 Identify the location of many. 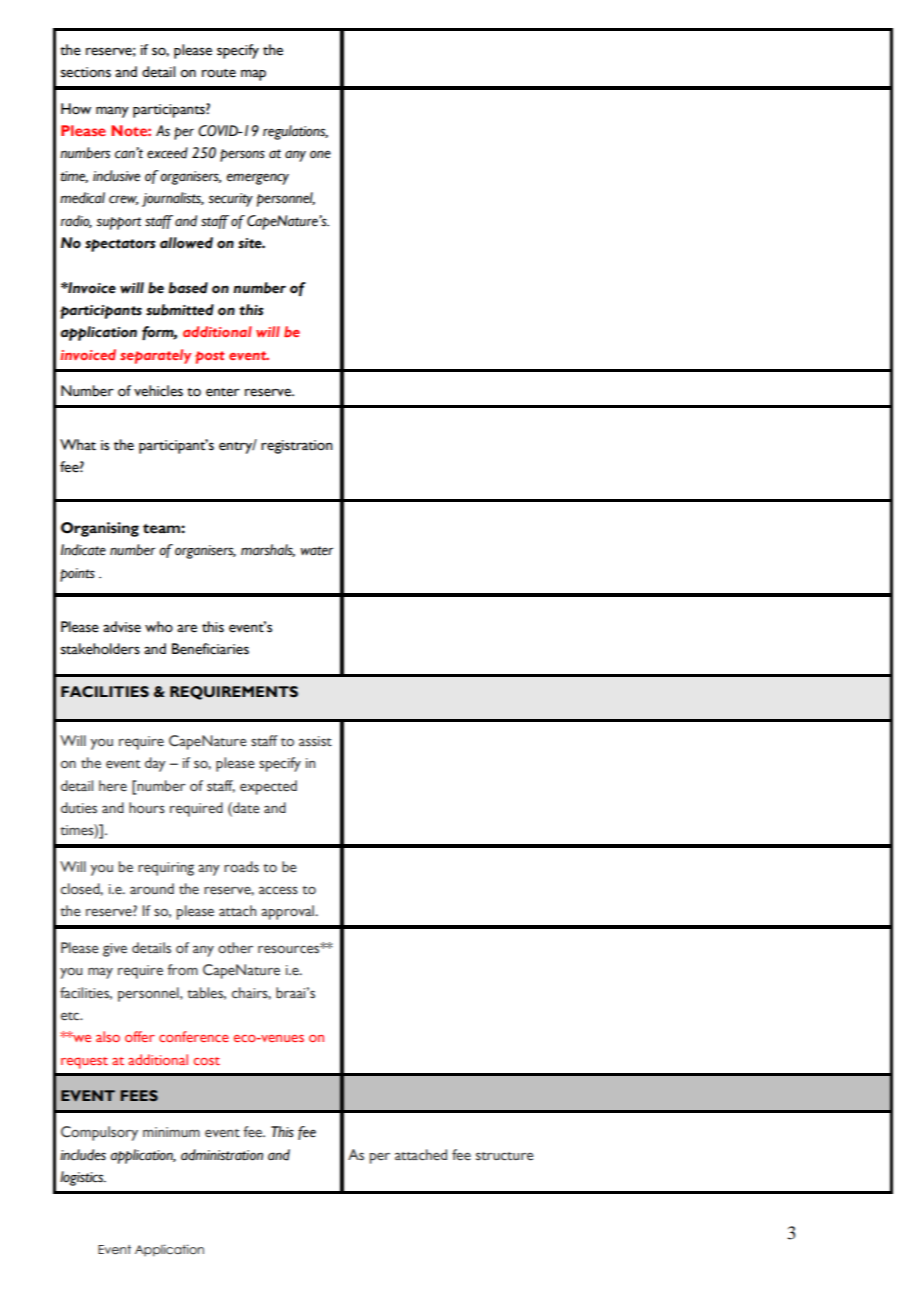
(112, 112).
